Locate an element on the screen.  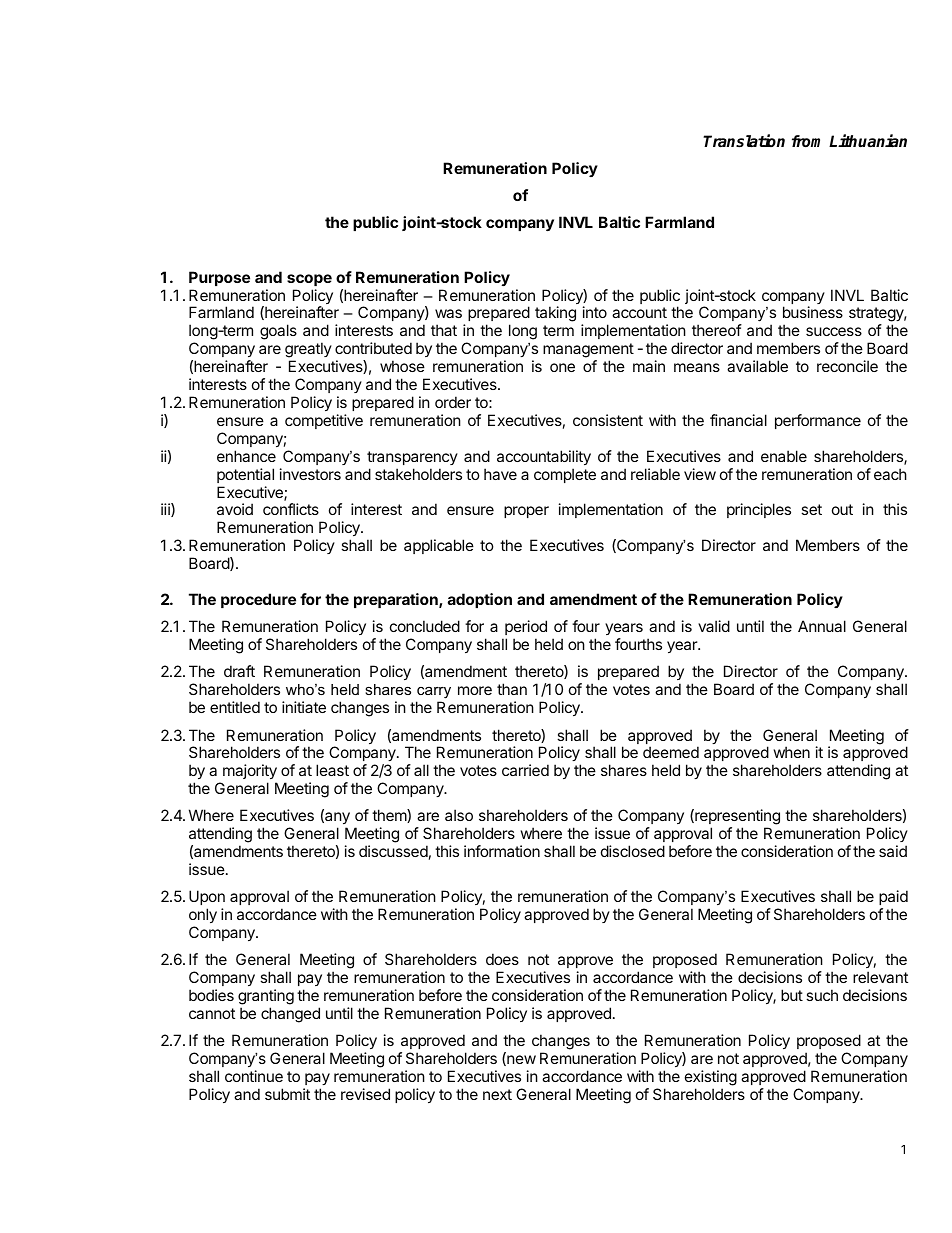
Lithuanian is located at coordinates (868, 141).
